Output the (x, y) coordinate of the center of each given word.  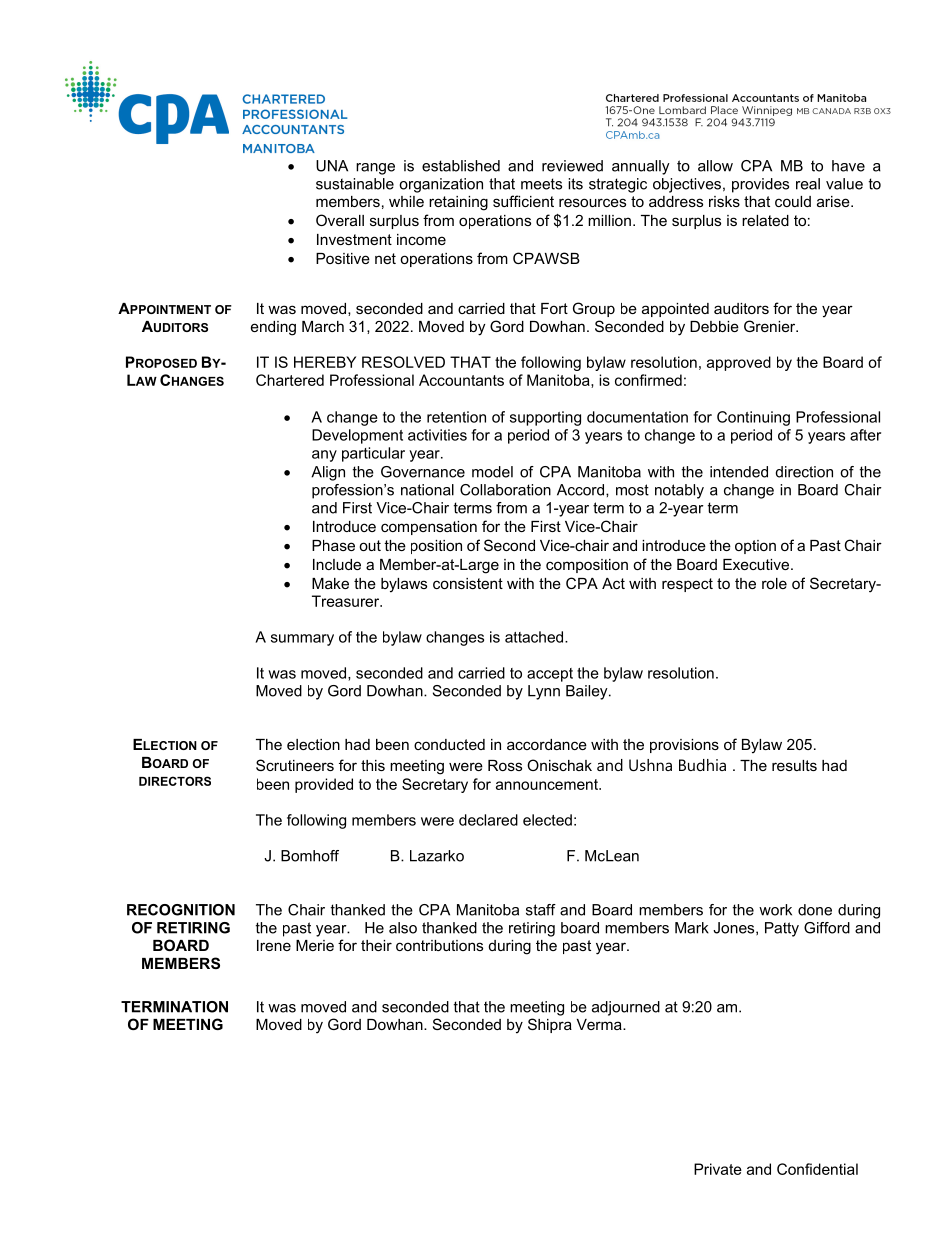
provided (324, 785)
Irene (274, 945)
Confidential (817, 1169)
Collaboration (505, 490)
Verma (600, 1024)
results (794, 765)
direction (804, 472)
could (793, 201)
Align (328, 473)
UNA (332, 166)
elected (547, 820)
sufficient (523, 201)
